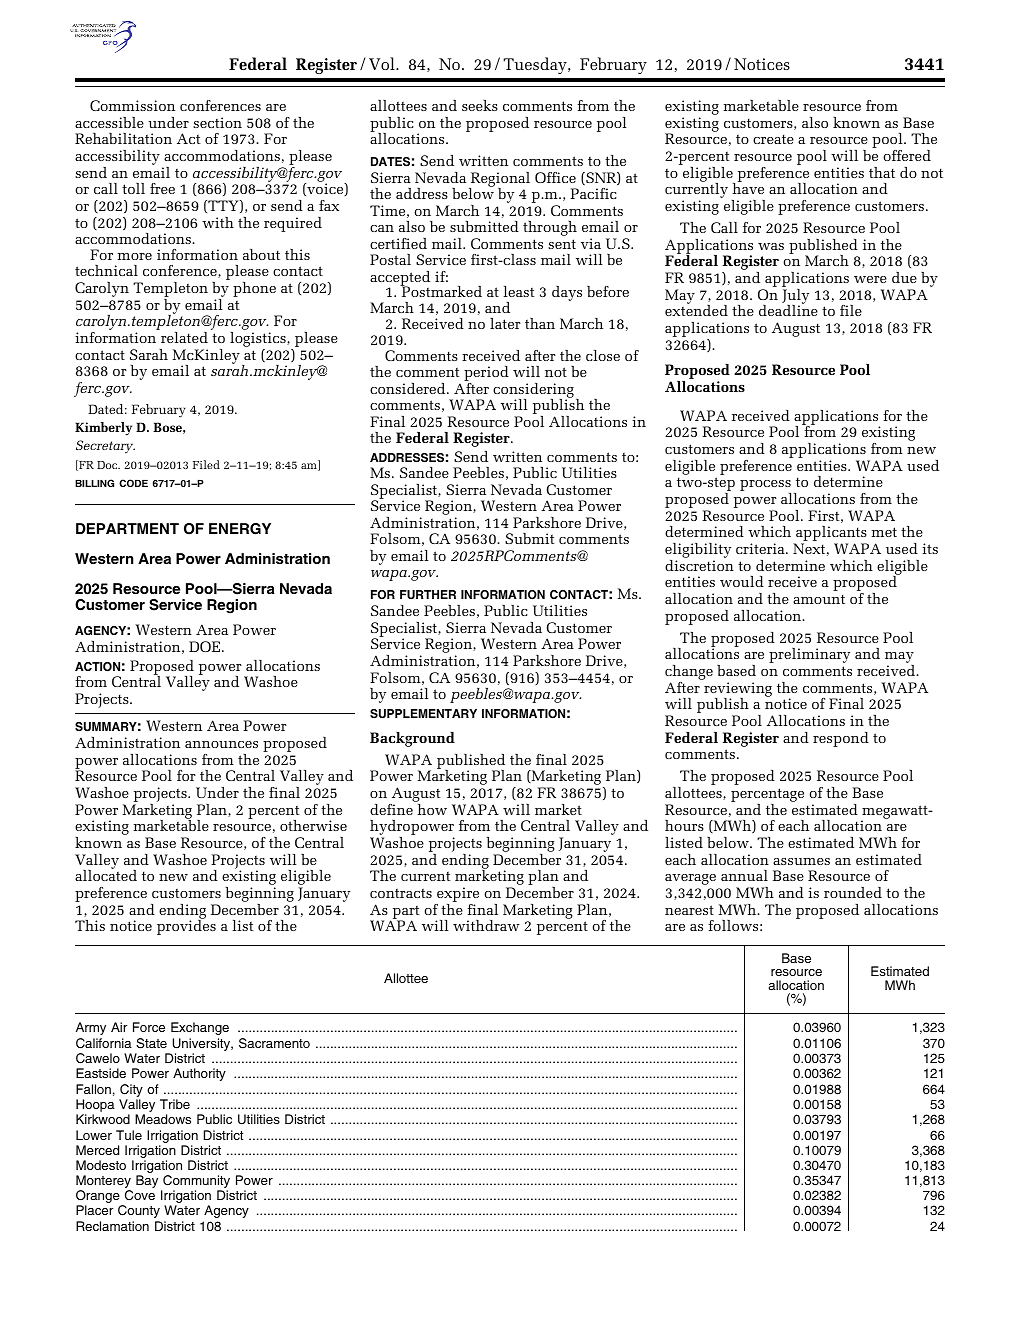  What do you see at coordinates (533, 391) in the screenshot?
I see `considering` at bounding box center [533, 391].
